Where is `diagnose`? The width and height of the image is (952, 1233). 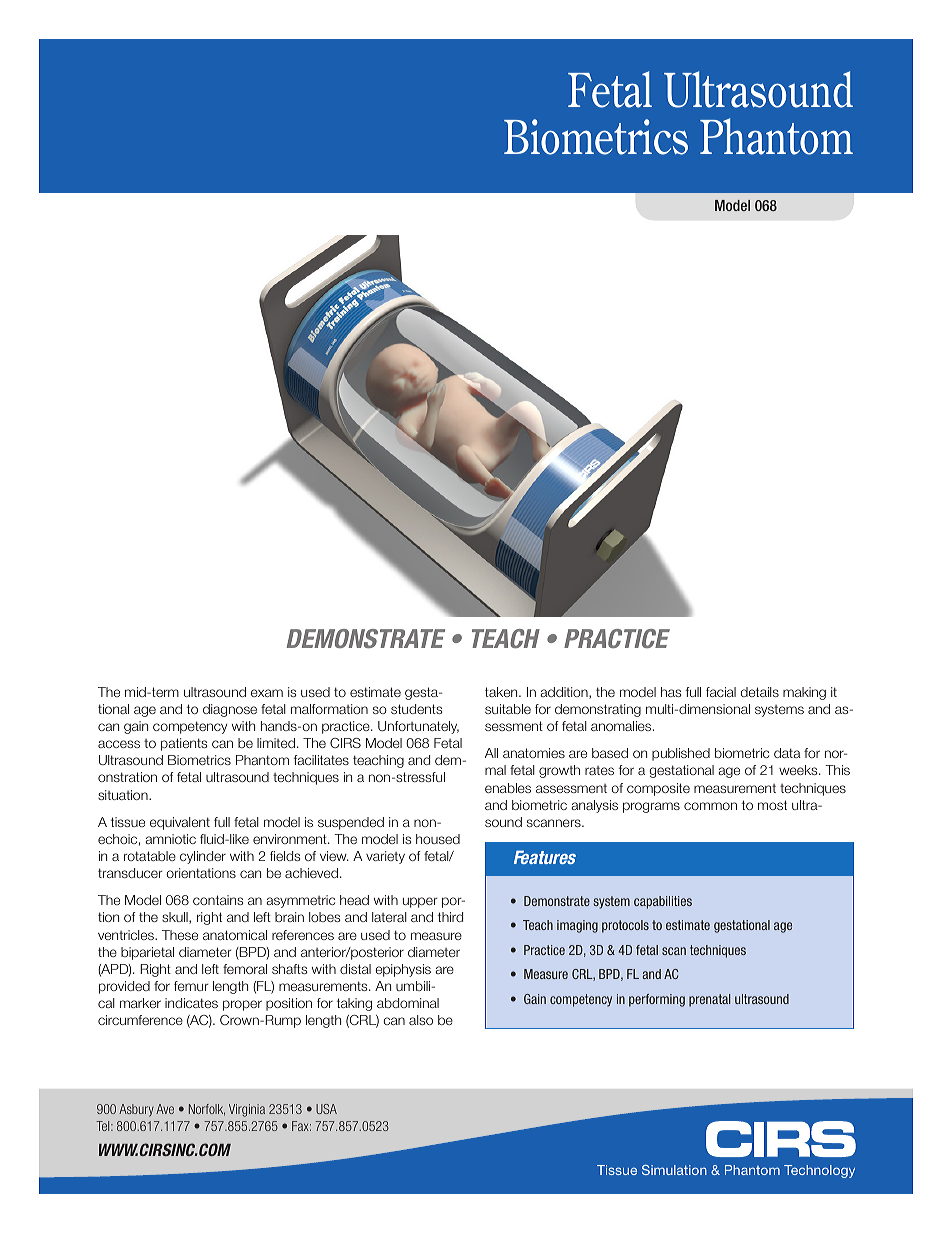
diagnose is located at coordinates (230, 710).
